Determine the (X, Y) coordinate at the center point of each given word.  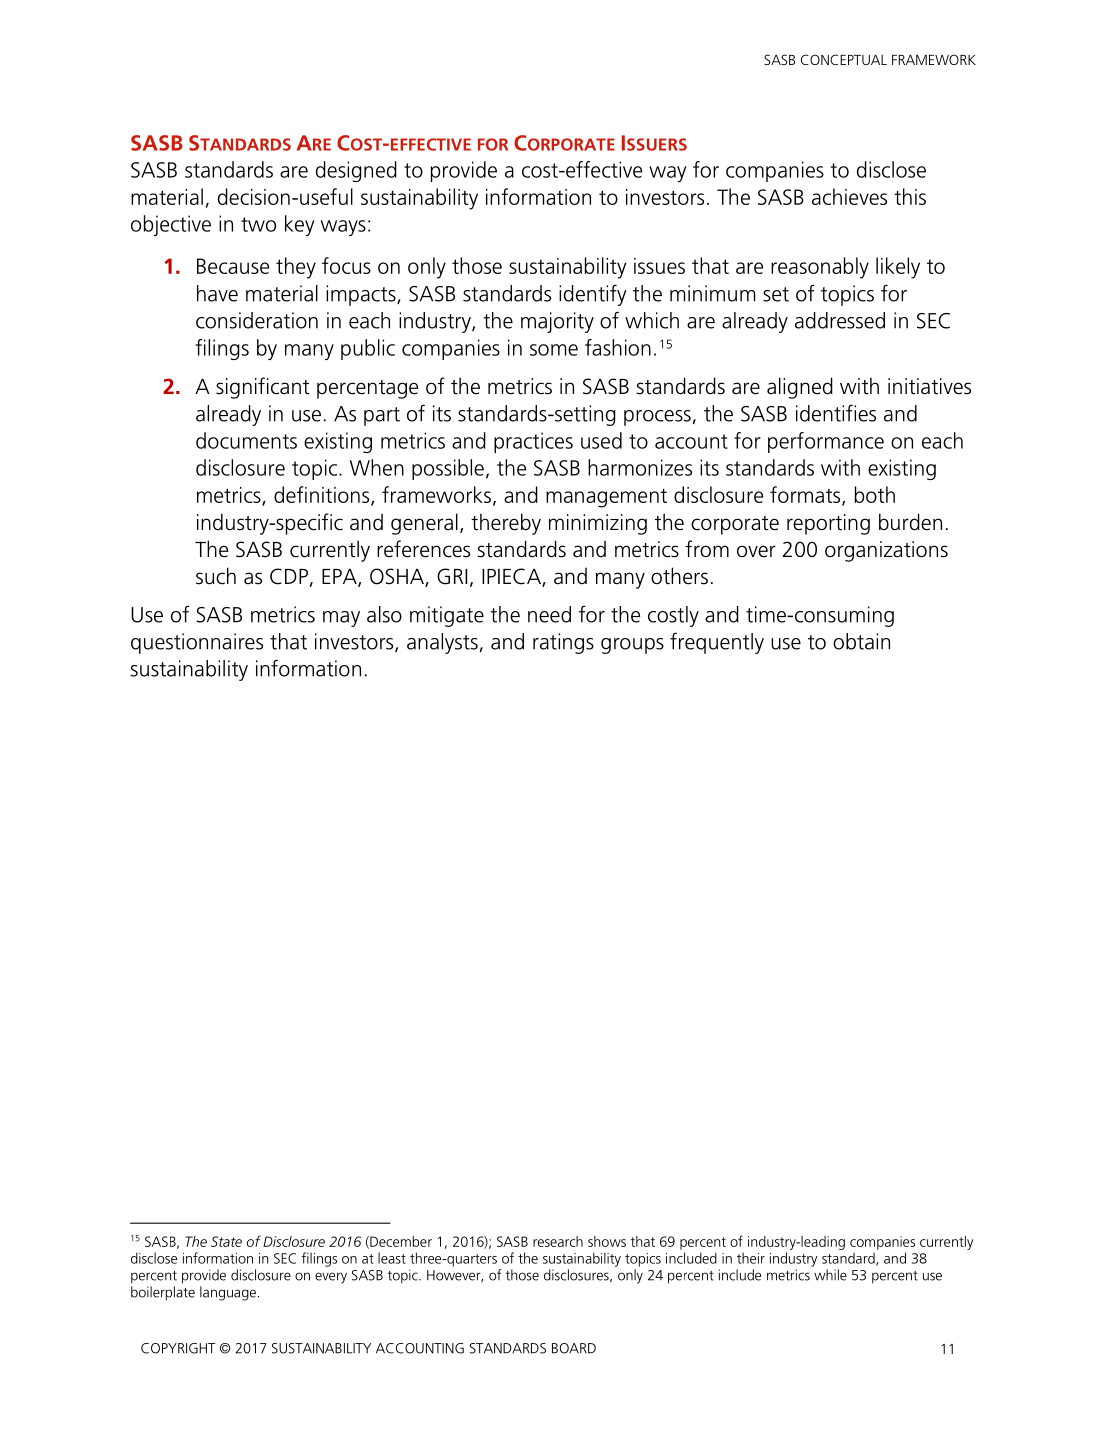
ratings (563, 643)
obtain (861, 641)
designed (356, 171)
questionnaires (197, 643)
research (558, 1241)
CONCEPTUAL (844, 59)
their (751, 1258)
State (226, 1241)
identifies (836, 413)
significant (263, 388)
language (228, 1293)
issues (659, 266)
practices (533, 442)
